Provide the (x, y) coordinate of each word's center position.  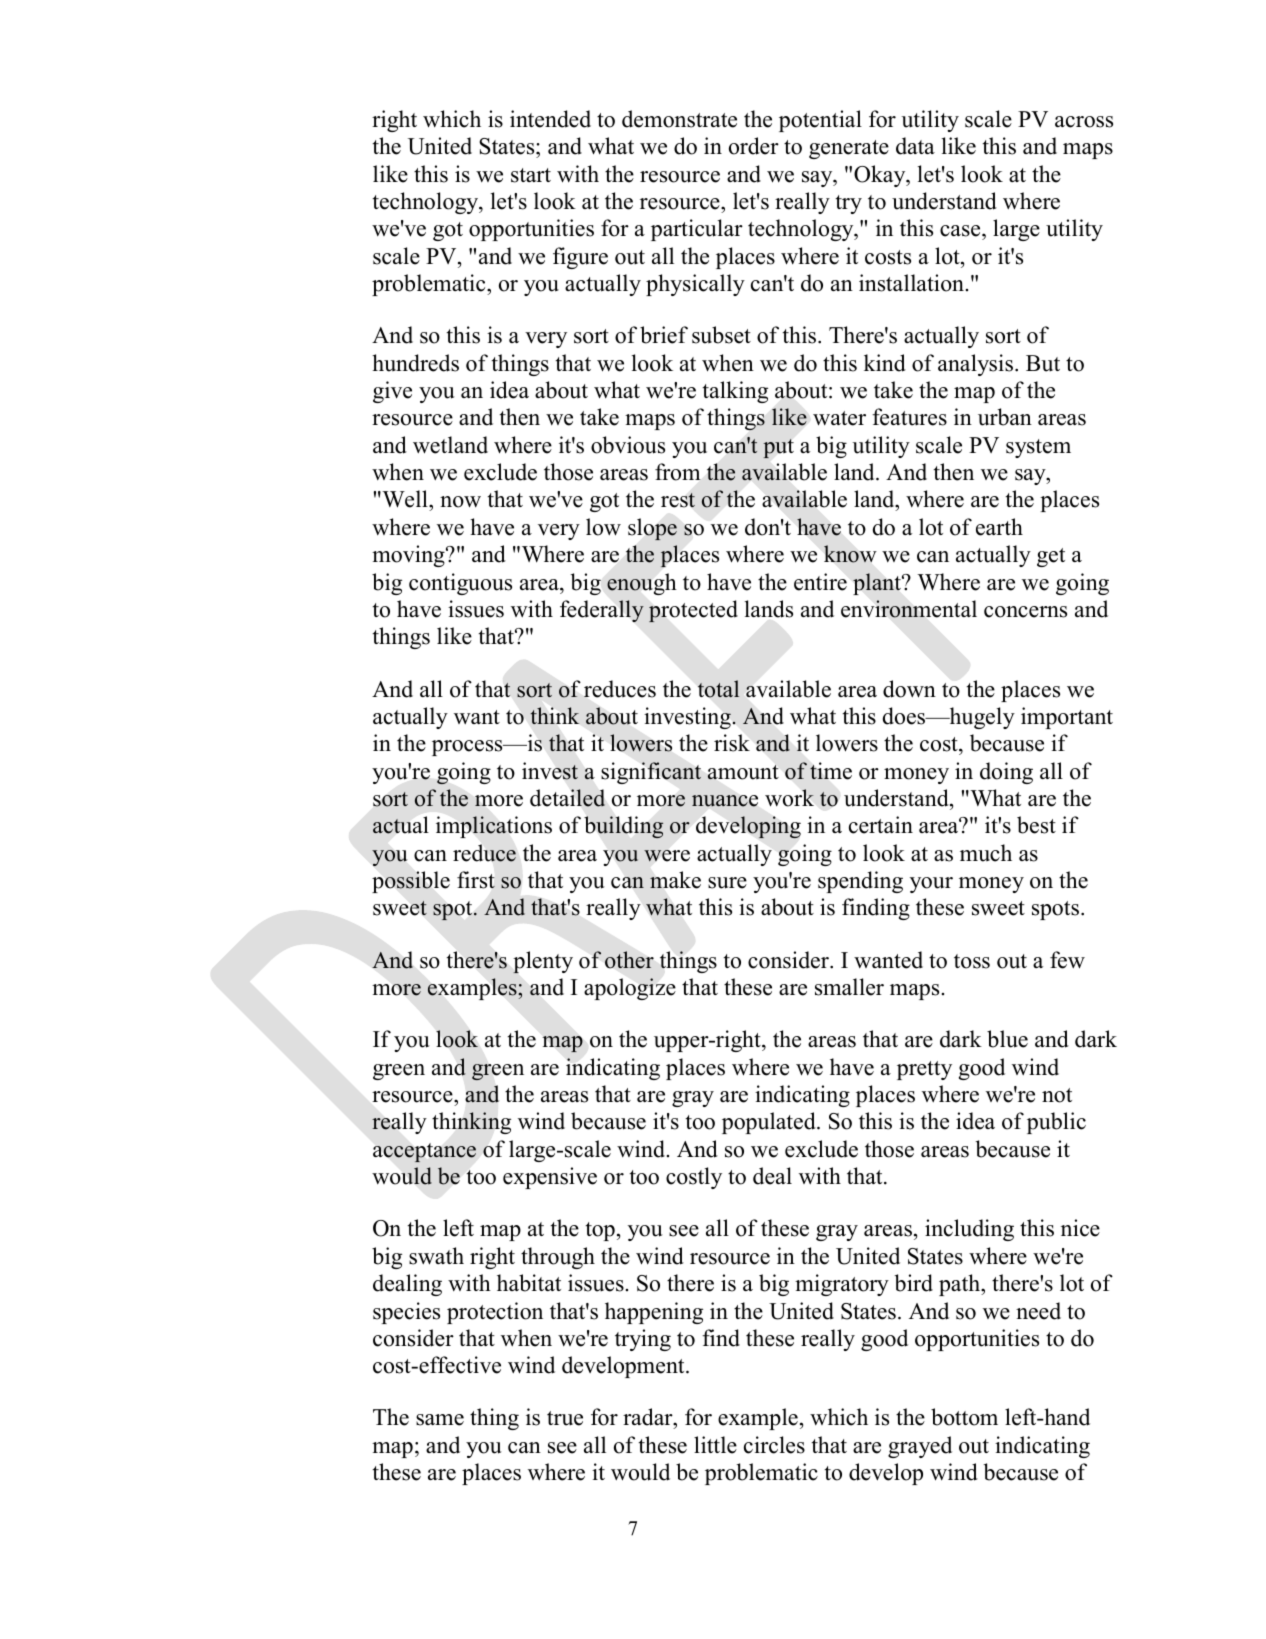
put (779, 448)
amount (743, 772)
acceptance (424, 1152)
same (440, 1420)
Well (405, 500)
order (754, 146)
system (1038, 448)
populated (770, 1123)
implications (494, 827)
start (531, 175)
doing (1006, 773)
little (715, 1445)
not (1057, 1095)
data (915, 146)
